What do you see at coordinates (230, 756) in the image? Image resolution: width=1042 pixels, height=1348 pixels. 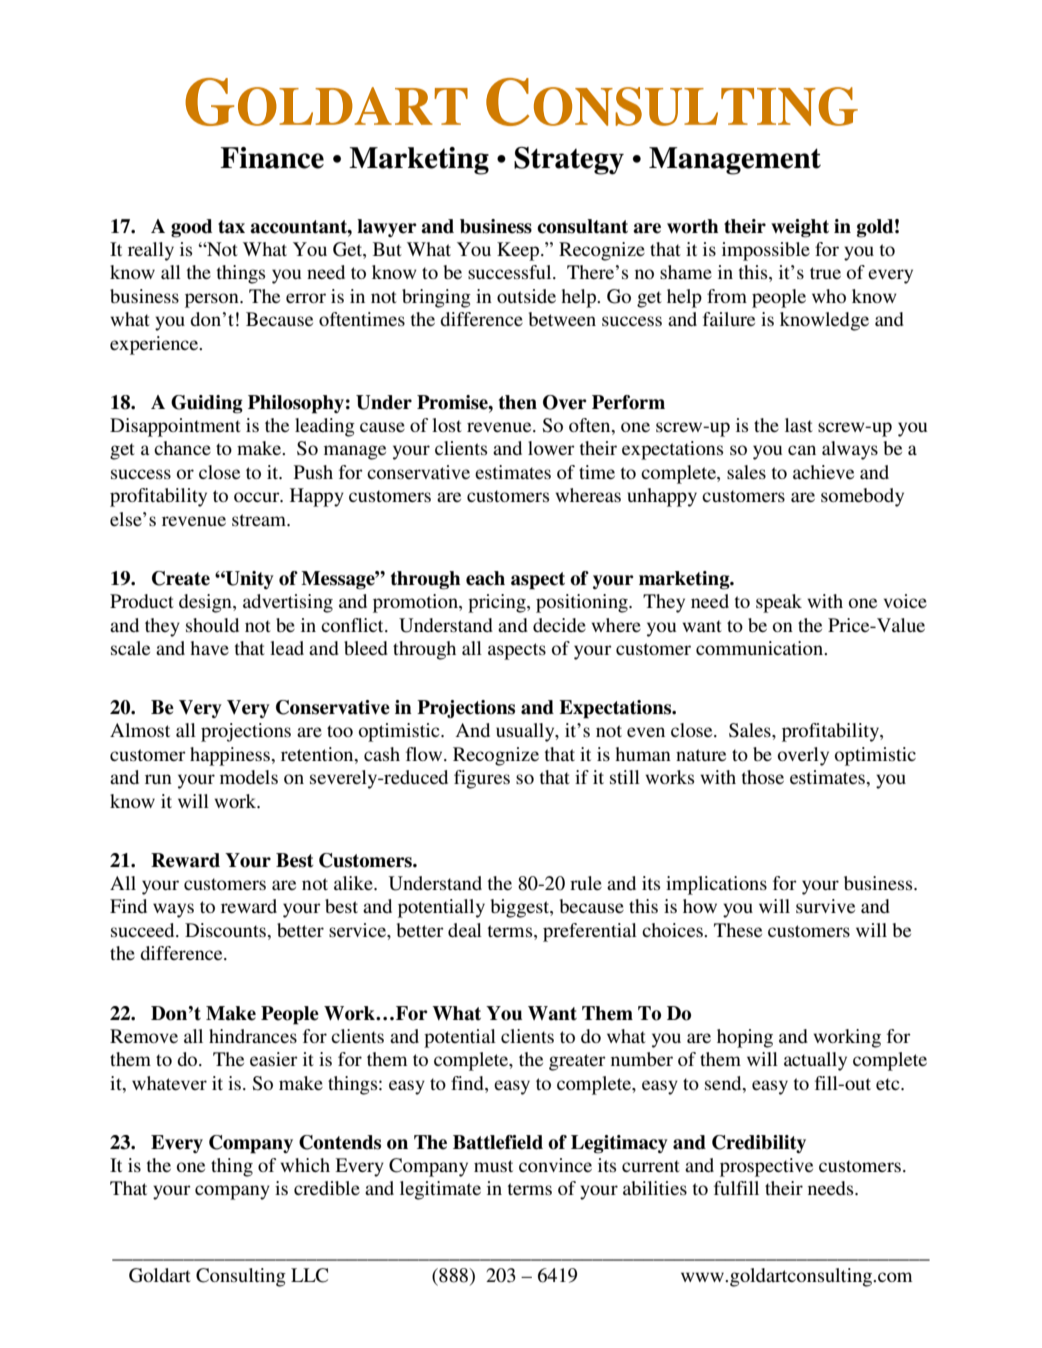 I see `happiness` at bounding box center [230, 756].
